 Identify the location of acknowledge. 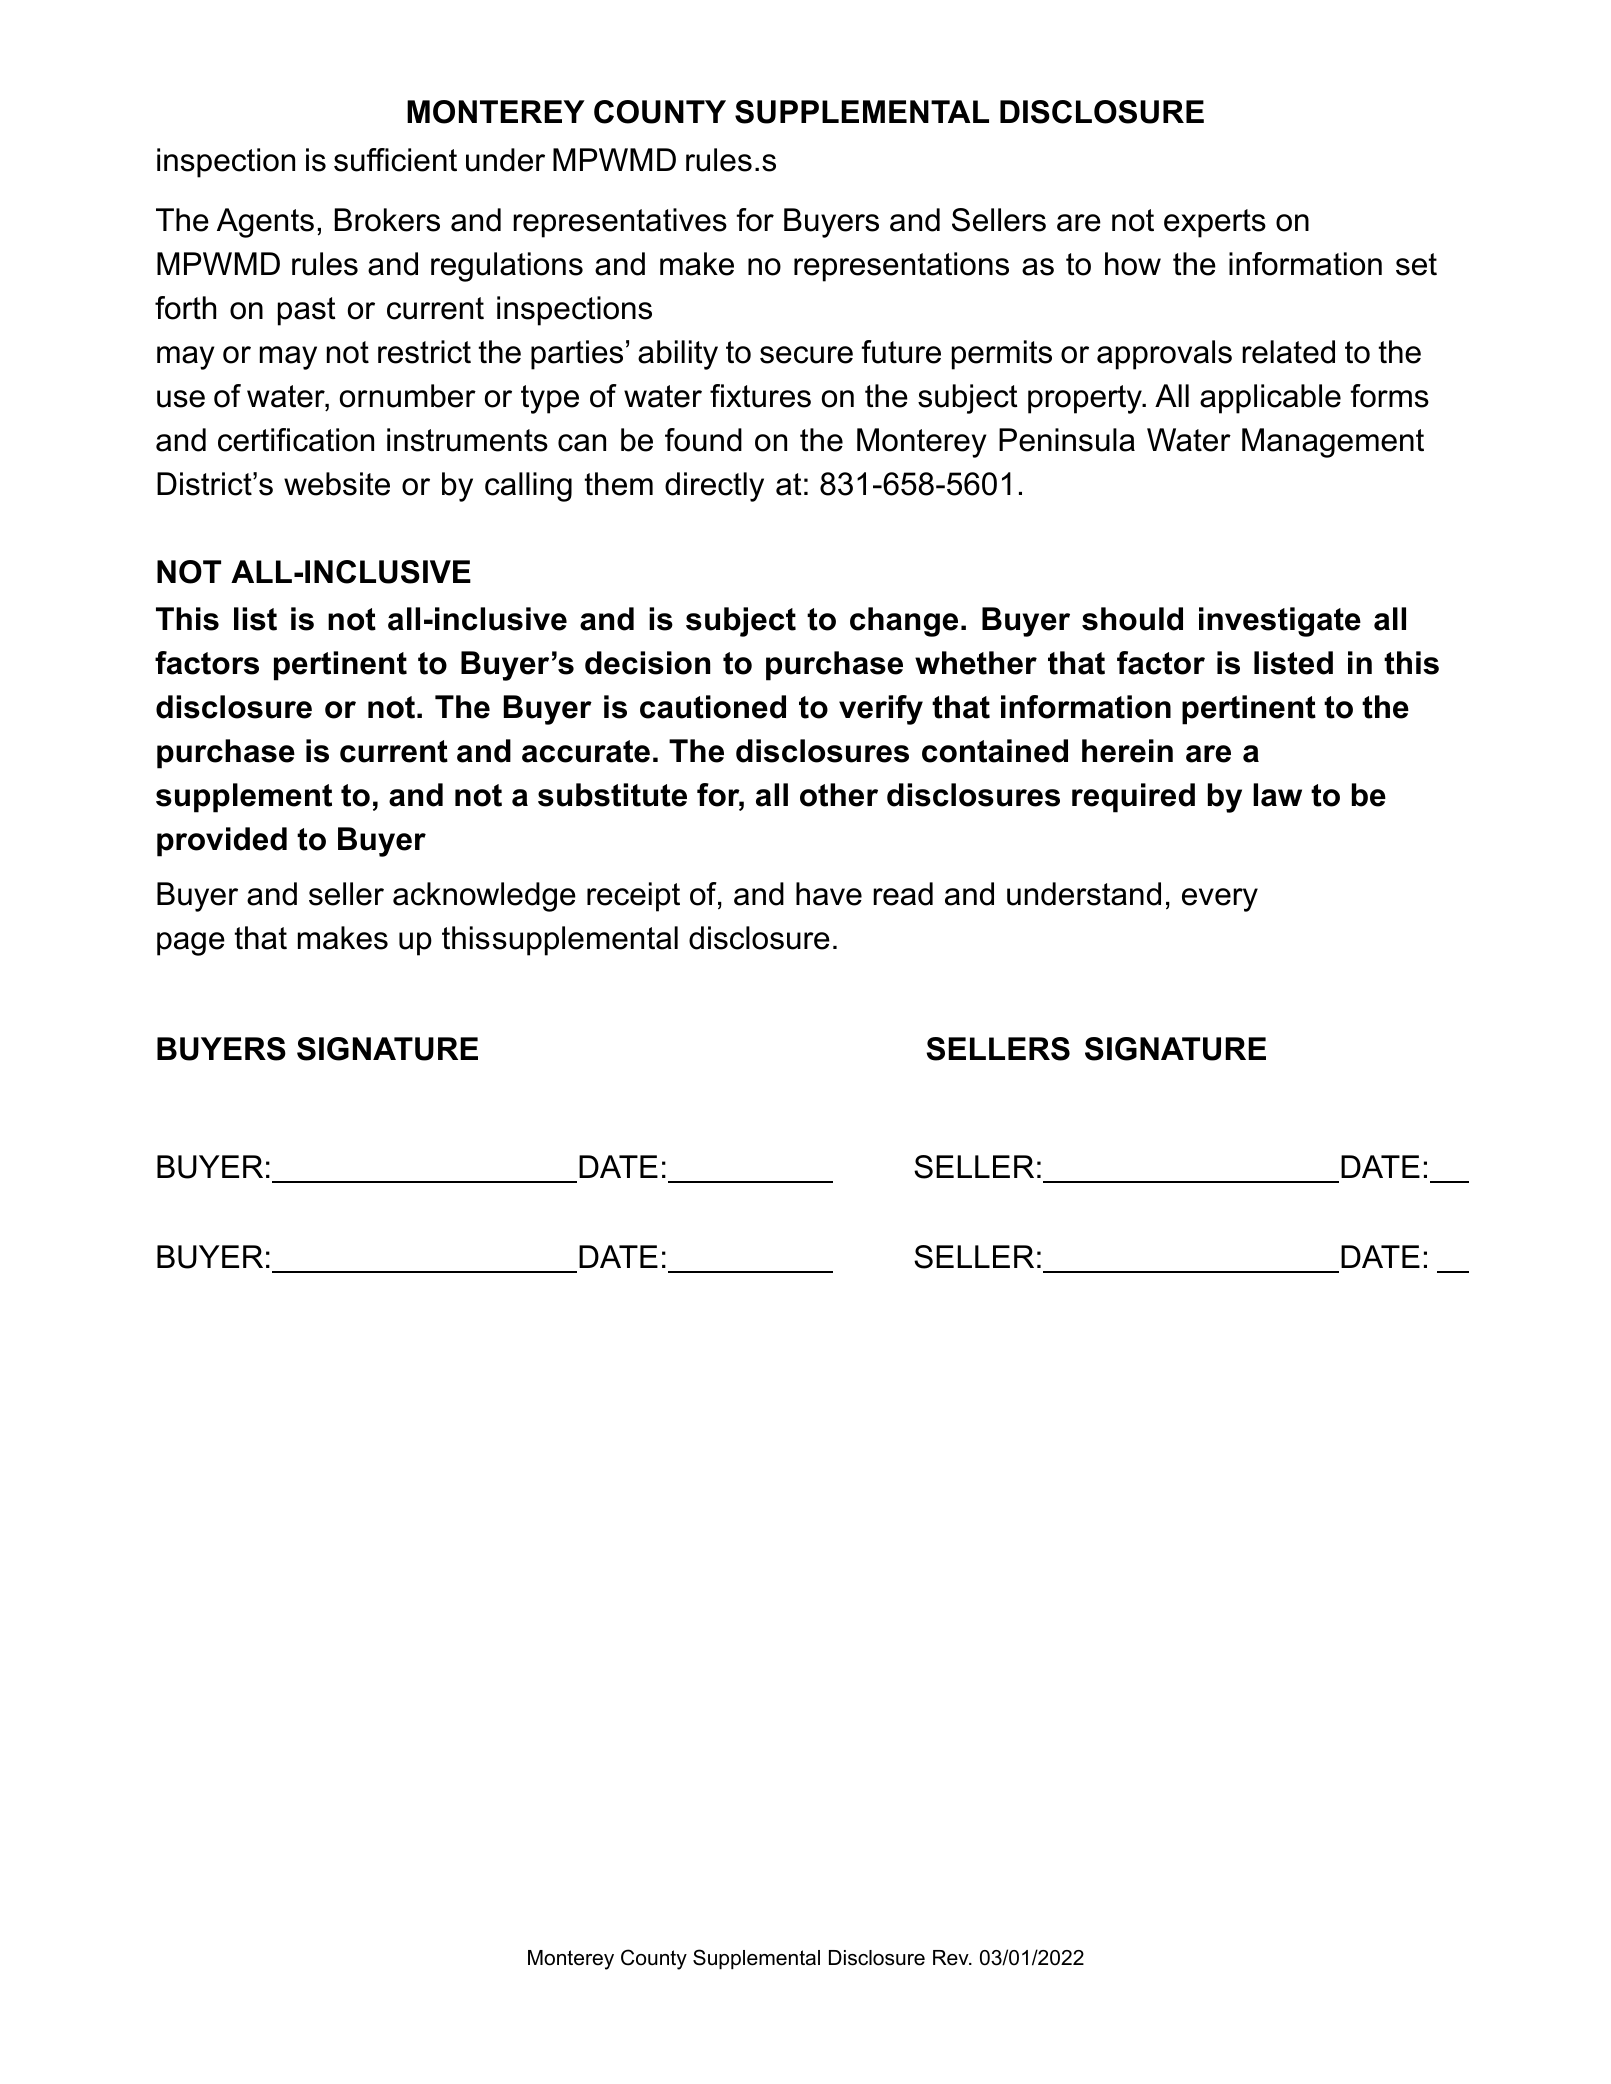
(484, 897).
